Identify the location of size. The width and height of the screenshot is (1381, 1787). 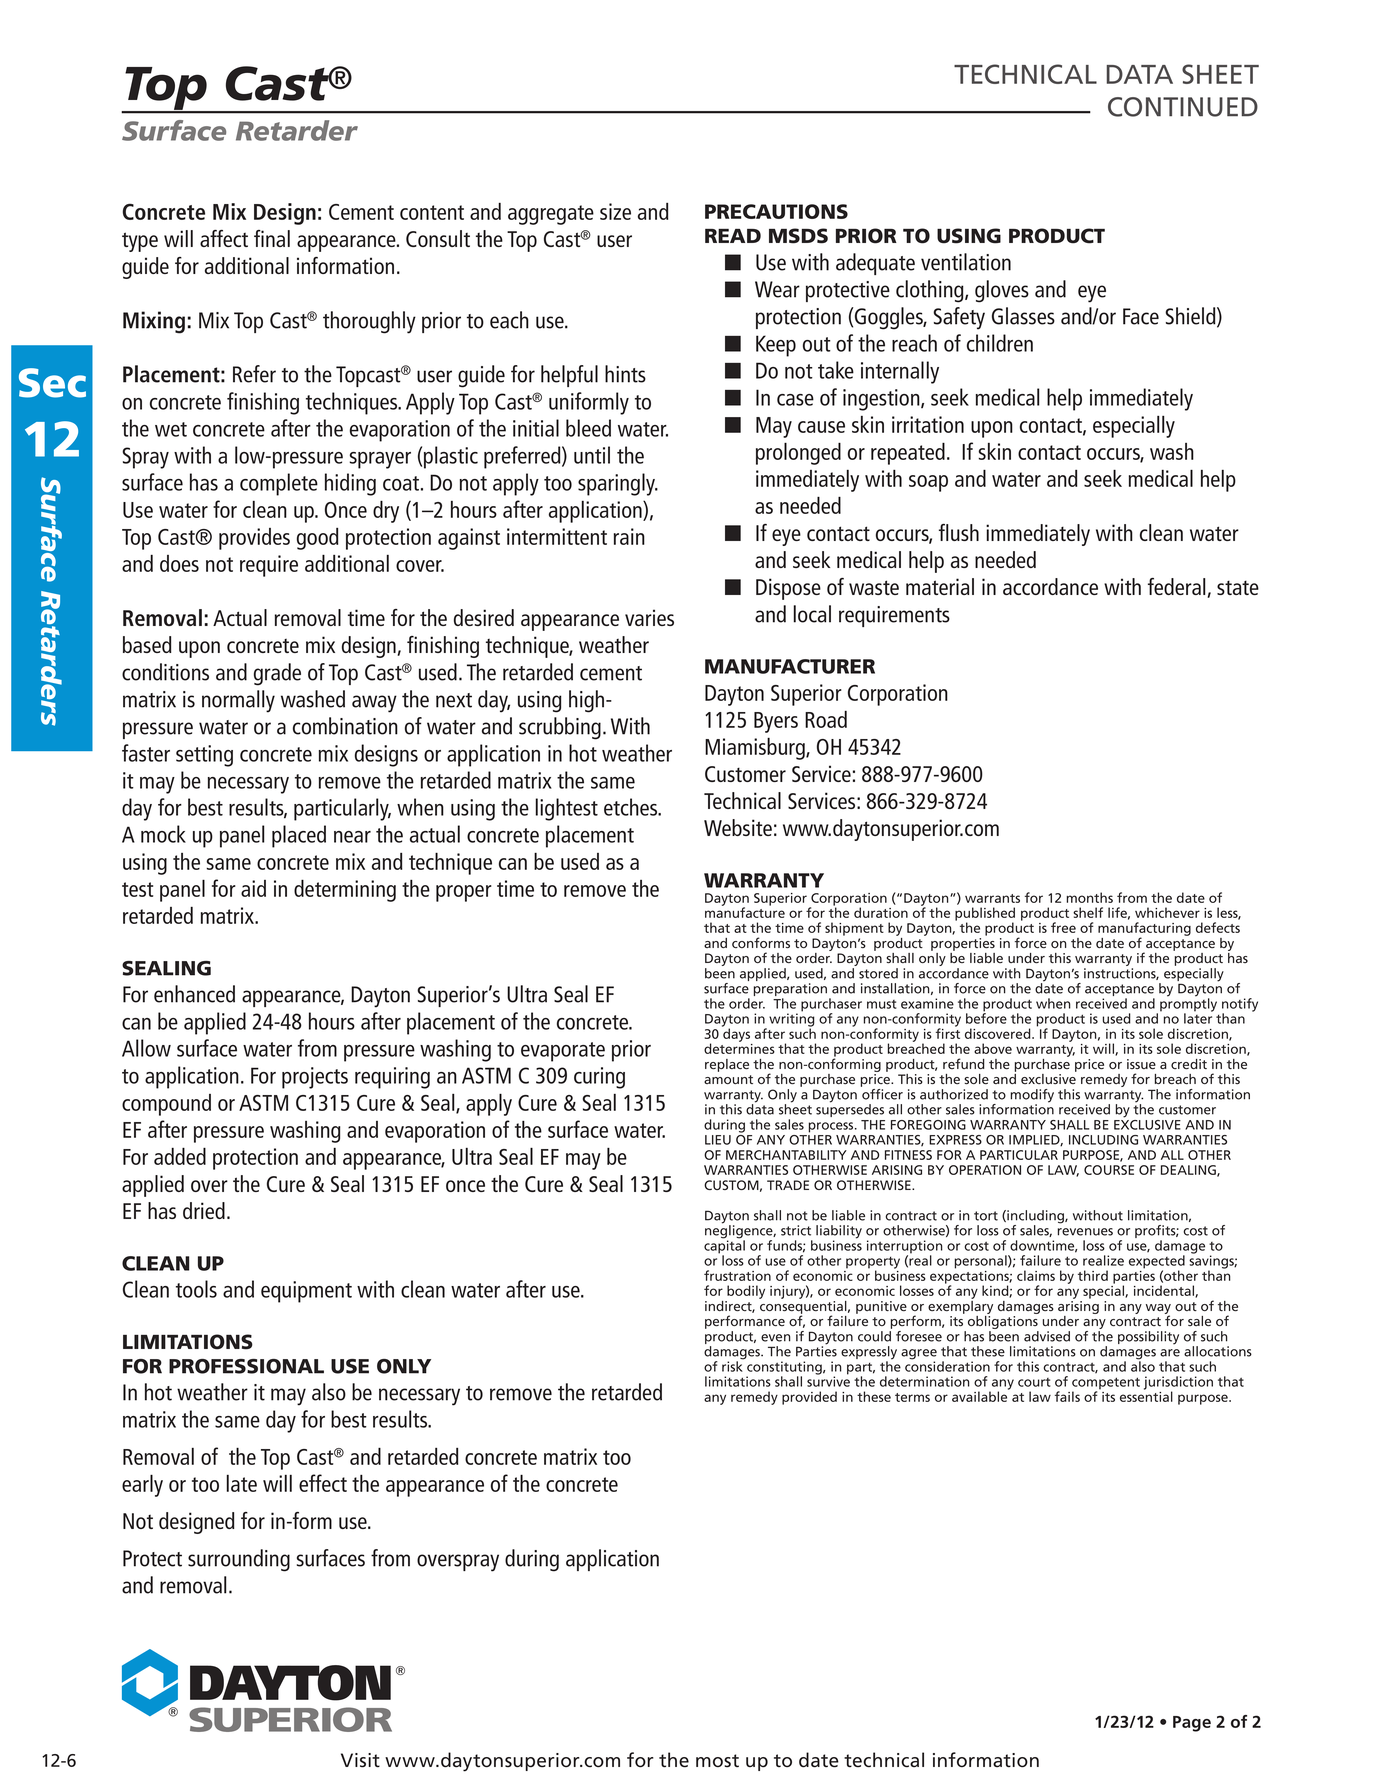
(615, 211).
